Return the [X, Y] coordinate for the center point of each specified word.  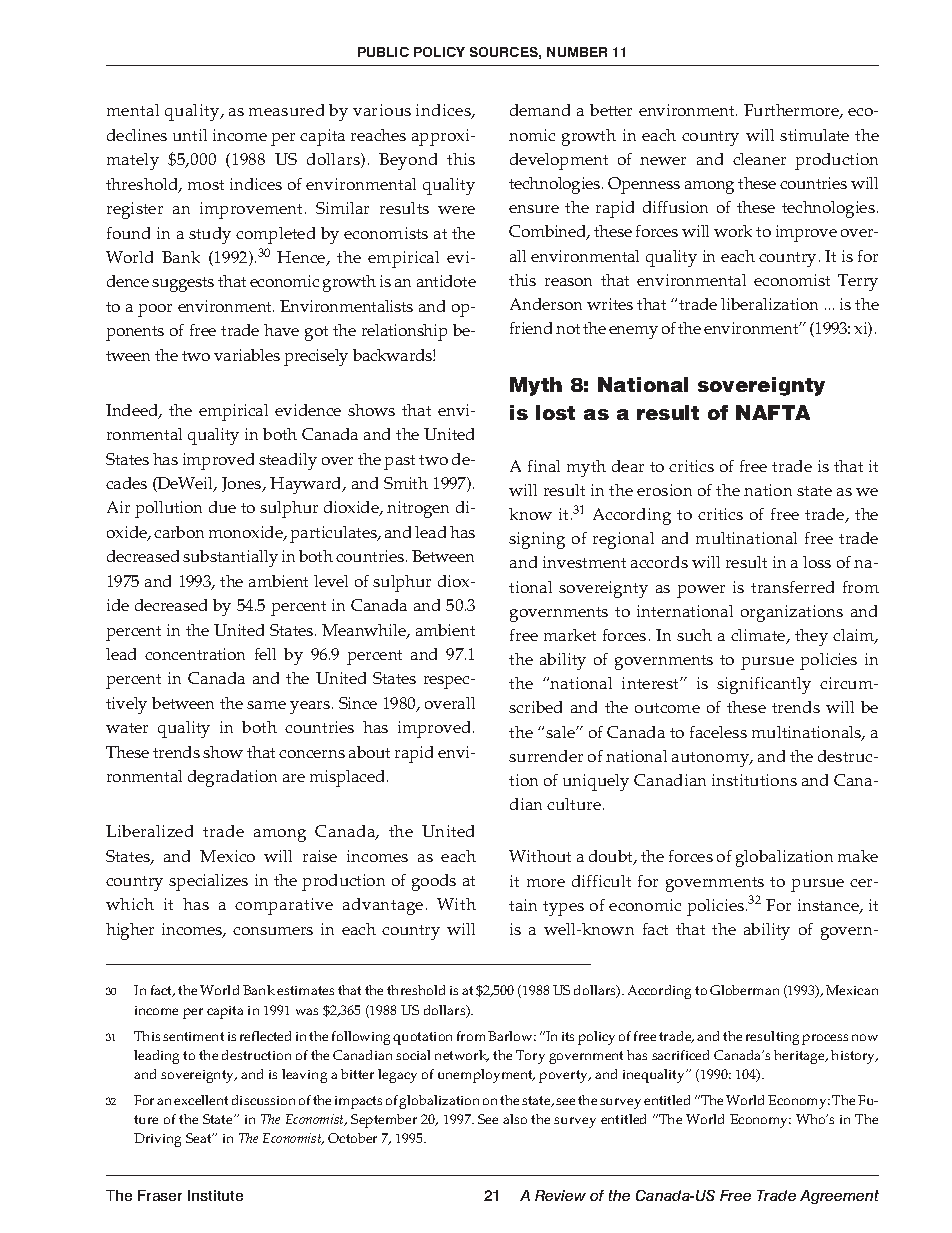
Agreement [839, 1197]
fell [265, 654]
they [811, 637]
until [190, 135]
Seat [200, 1138]
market [570, 635]
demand [540, 110]
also [515, 1119]
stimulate [814, 135]
